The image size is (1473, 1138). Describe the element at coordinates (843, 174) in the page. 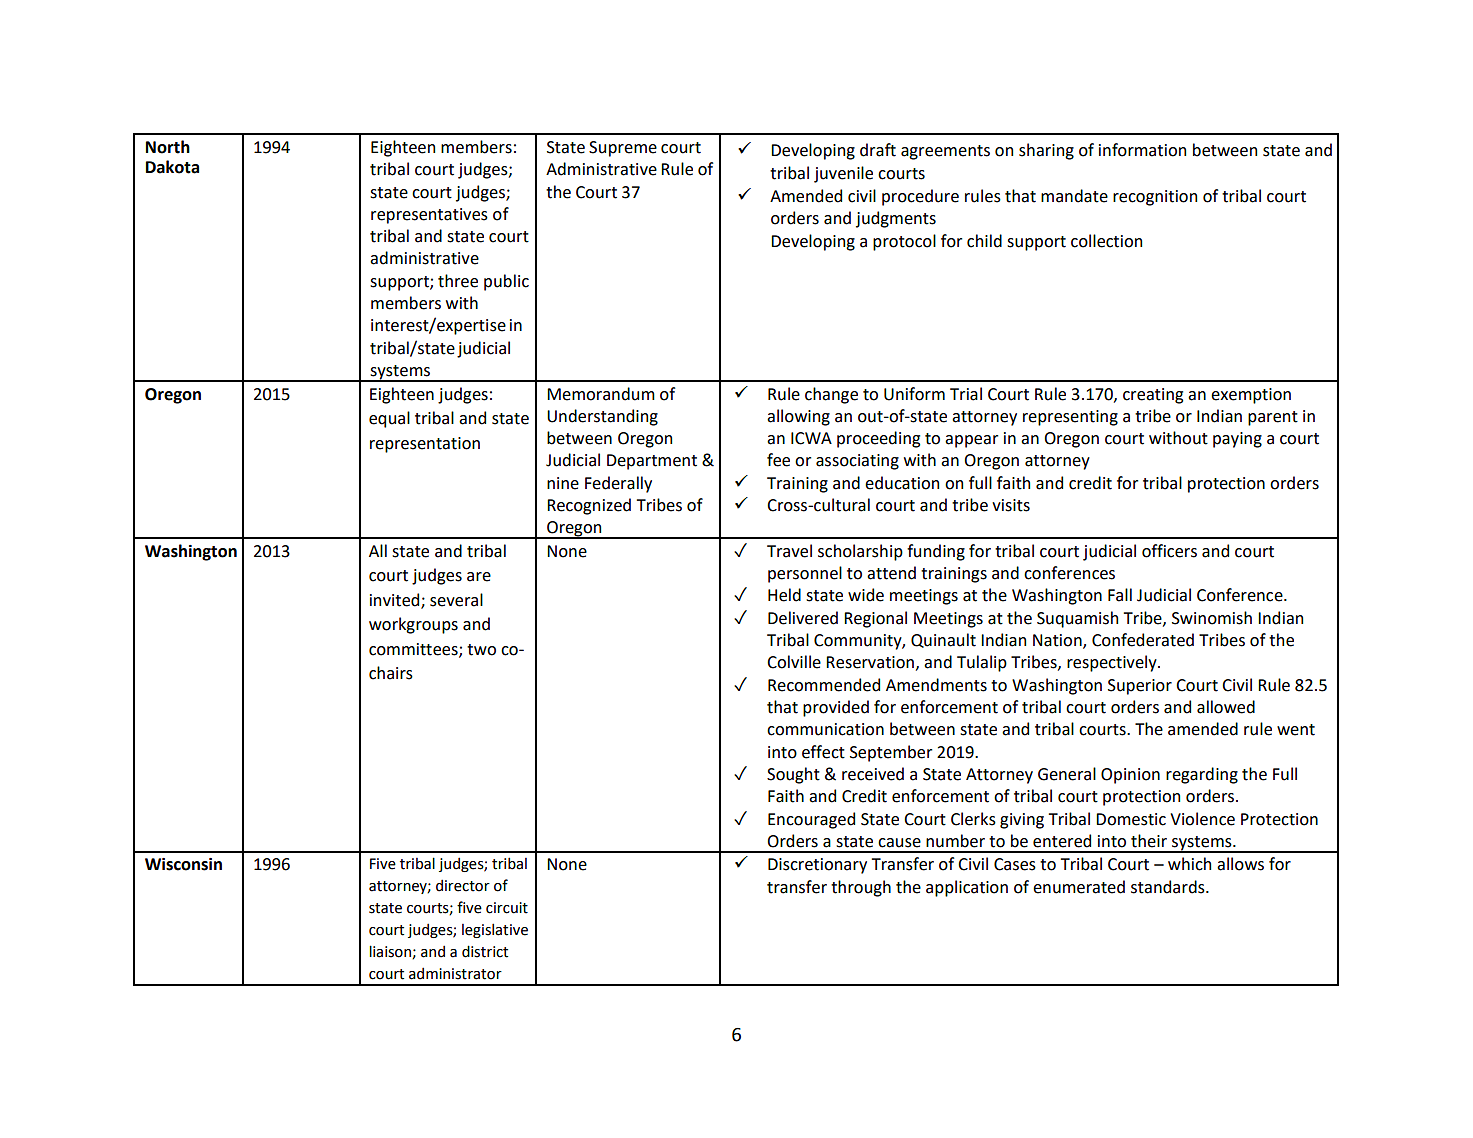

I see `juvenile` at that location.
